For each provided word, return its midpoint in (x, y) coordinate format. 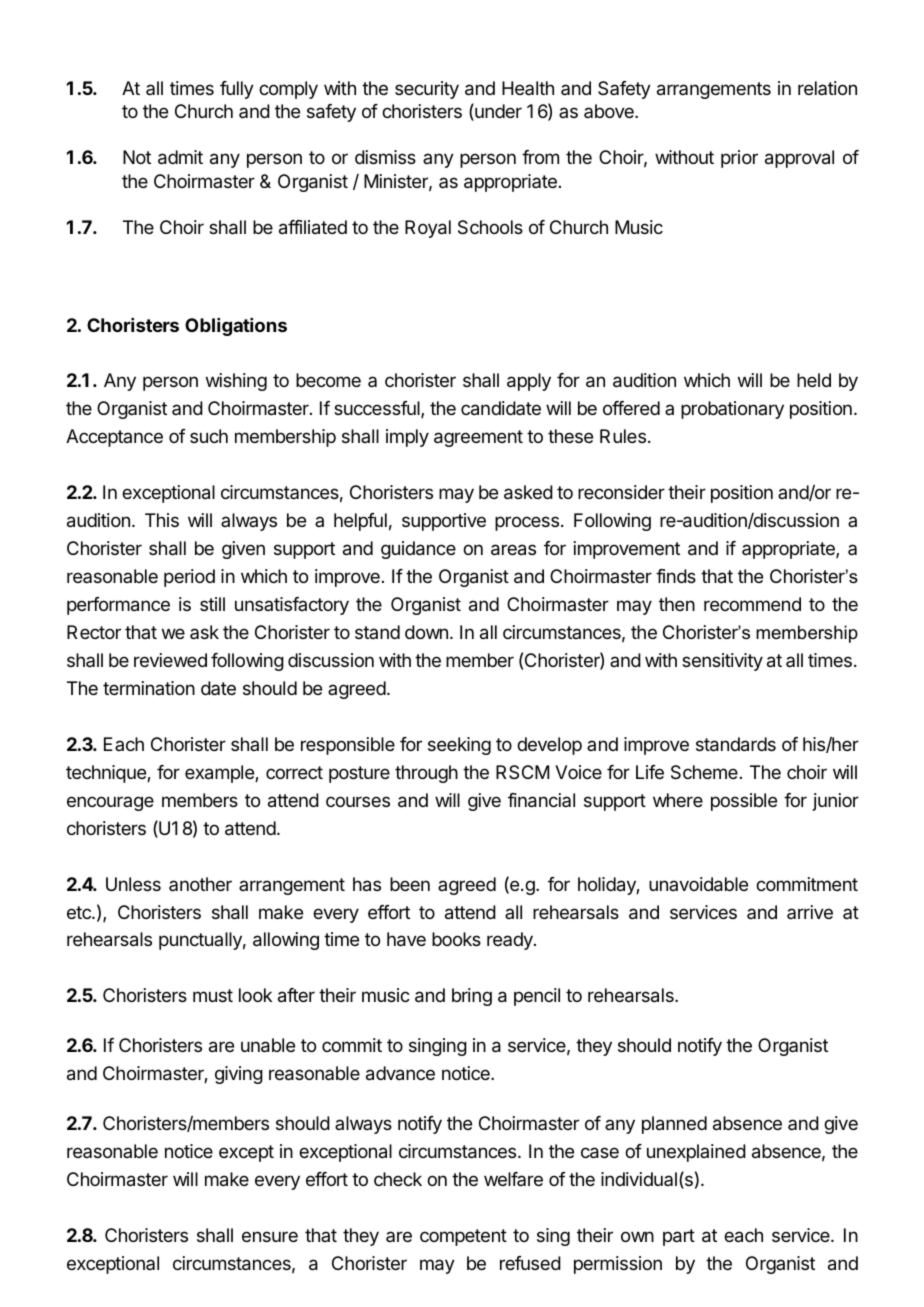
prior (739, 159)
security (427, 90)
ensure (270, 1236)
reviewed (170, 660)
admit (180, 157)
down (426, 632)
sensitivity (722, 662)
